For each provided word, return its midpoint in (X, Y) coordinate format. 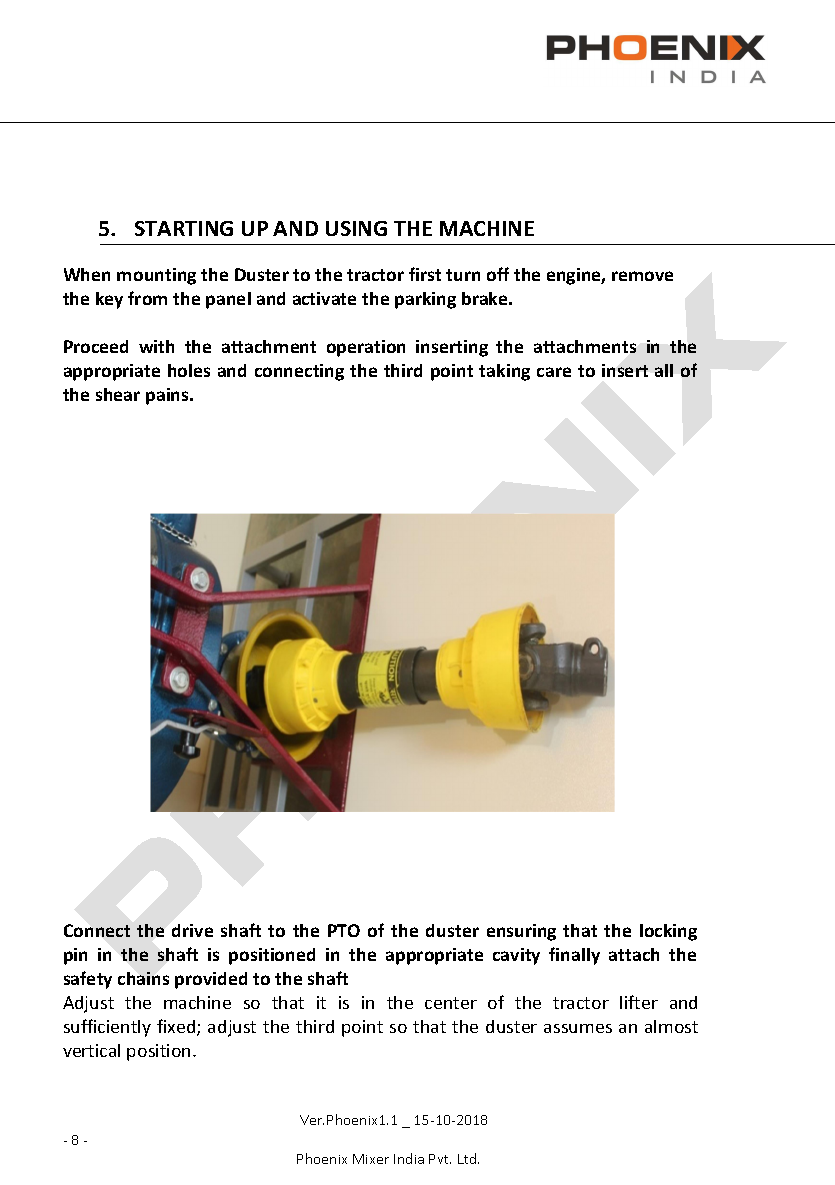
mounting (156, 276)
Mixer (371, 1159)
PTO (344, 930)
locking (668, 932)
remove (642, 276)
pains (168, 396)
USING (356, 228)
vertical (91, 1050)
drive (192, 930)
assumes (578, 1028)
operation (366, 348)
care (554, 372)
